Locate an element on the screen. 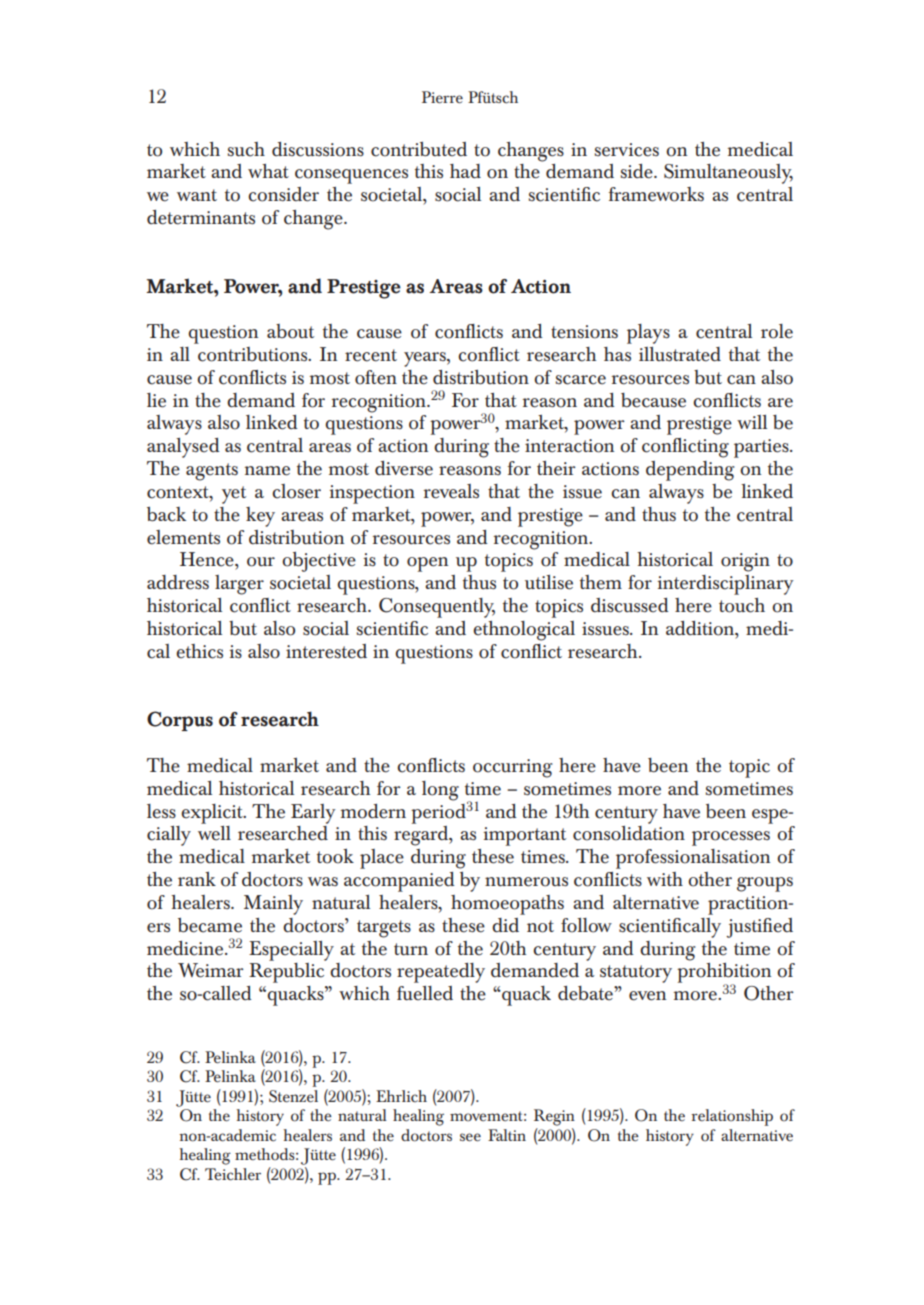 The height and width of the screenshot is (1305, 924). processes is located at coordinates (731, 838).
